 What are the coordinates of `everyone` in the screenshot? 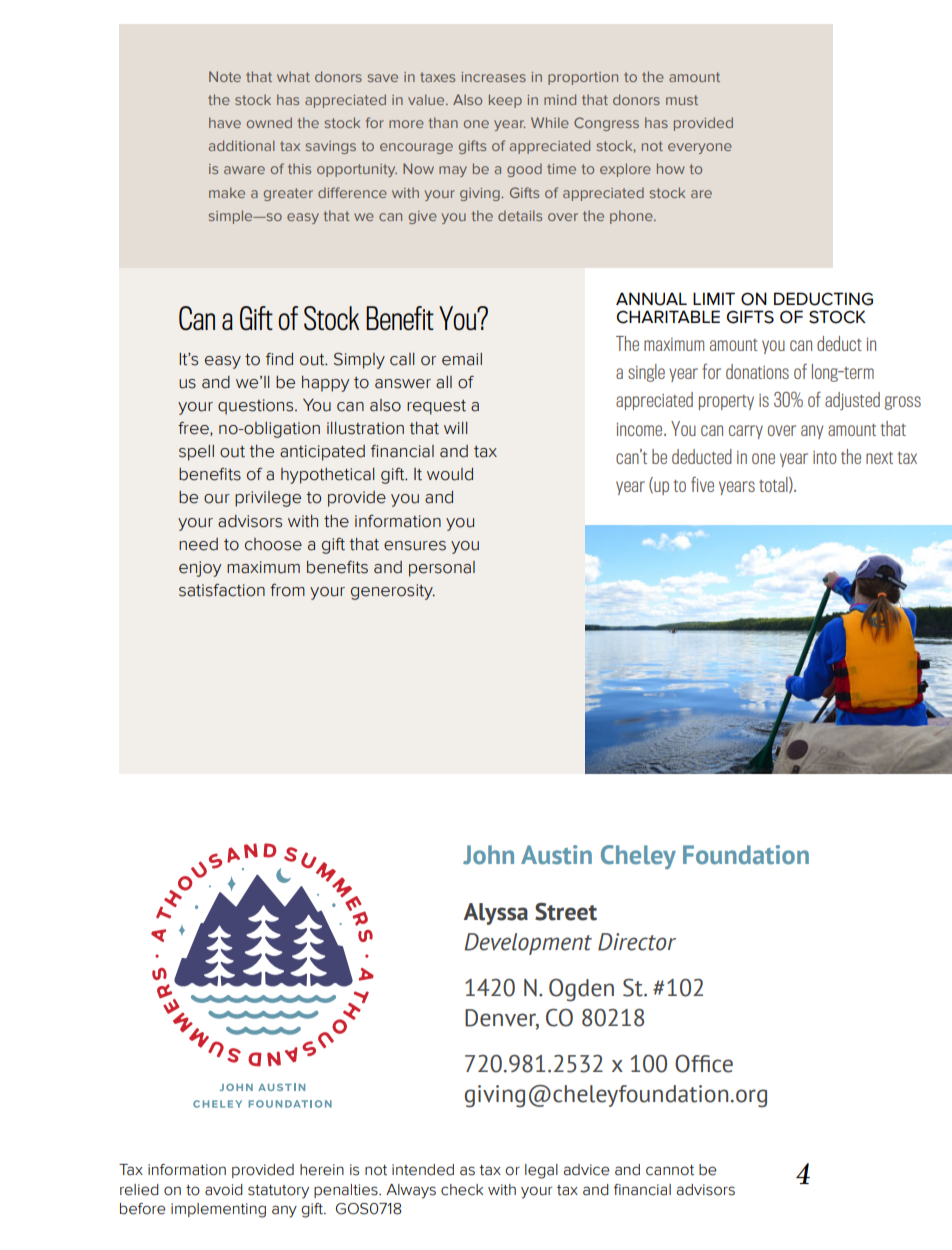 It's located at (700, 148).
